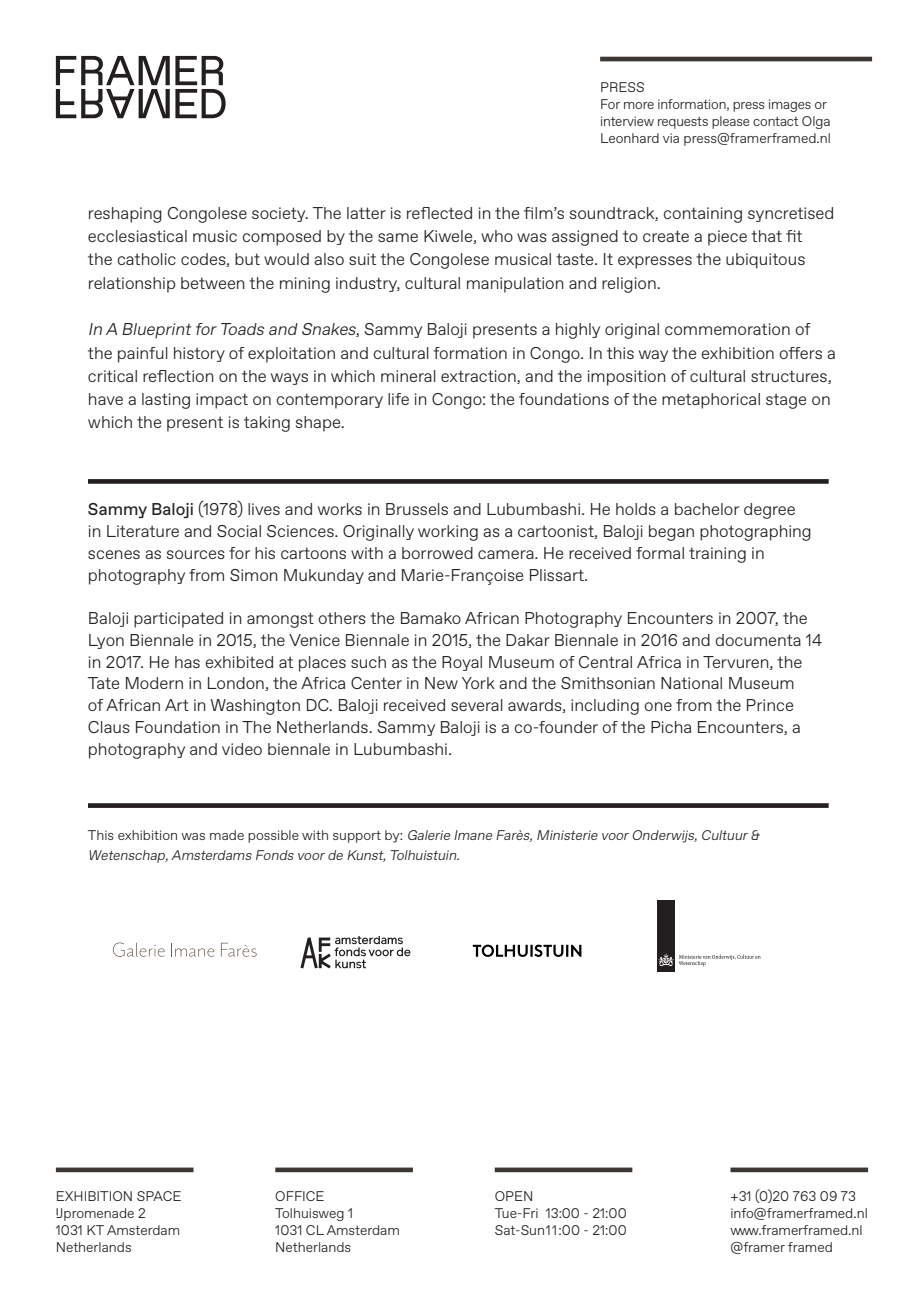 The height and width of the page is (1308, 924). What do you see at coordinates (479, 377) in the page?
I see `extraction` at bounding box center [479, 377].
